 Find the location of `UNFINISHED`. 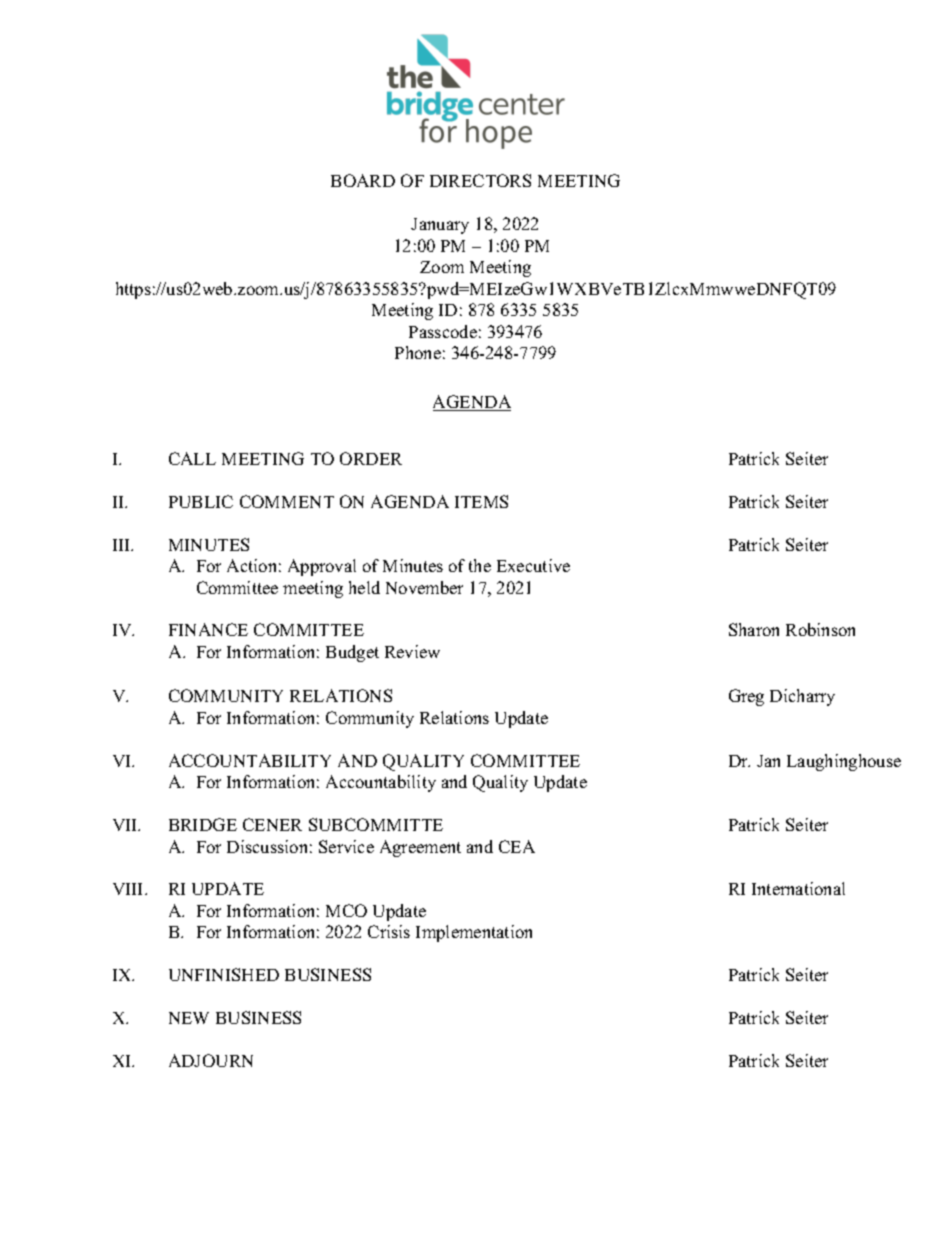

UNFINISHED is located at coordinates (224, 974).
